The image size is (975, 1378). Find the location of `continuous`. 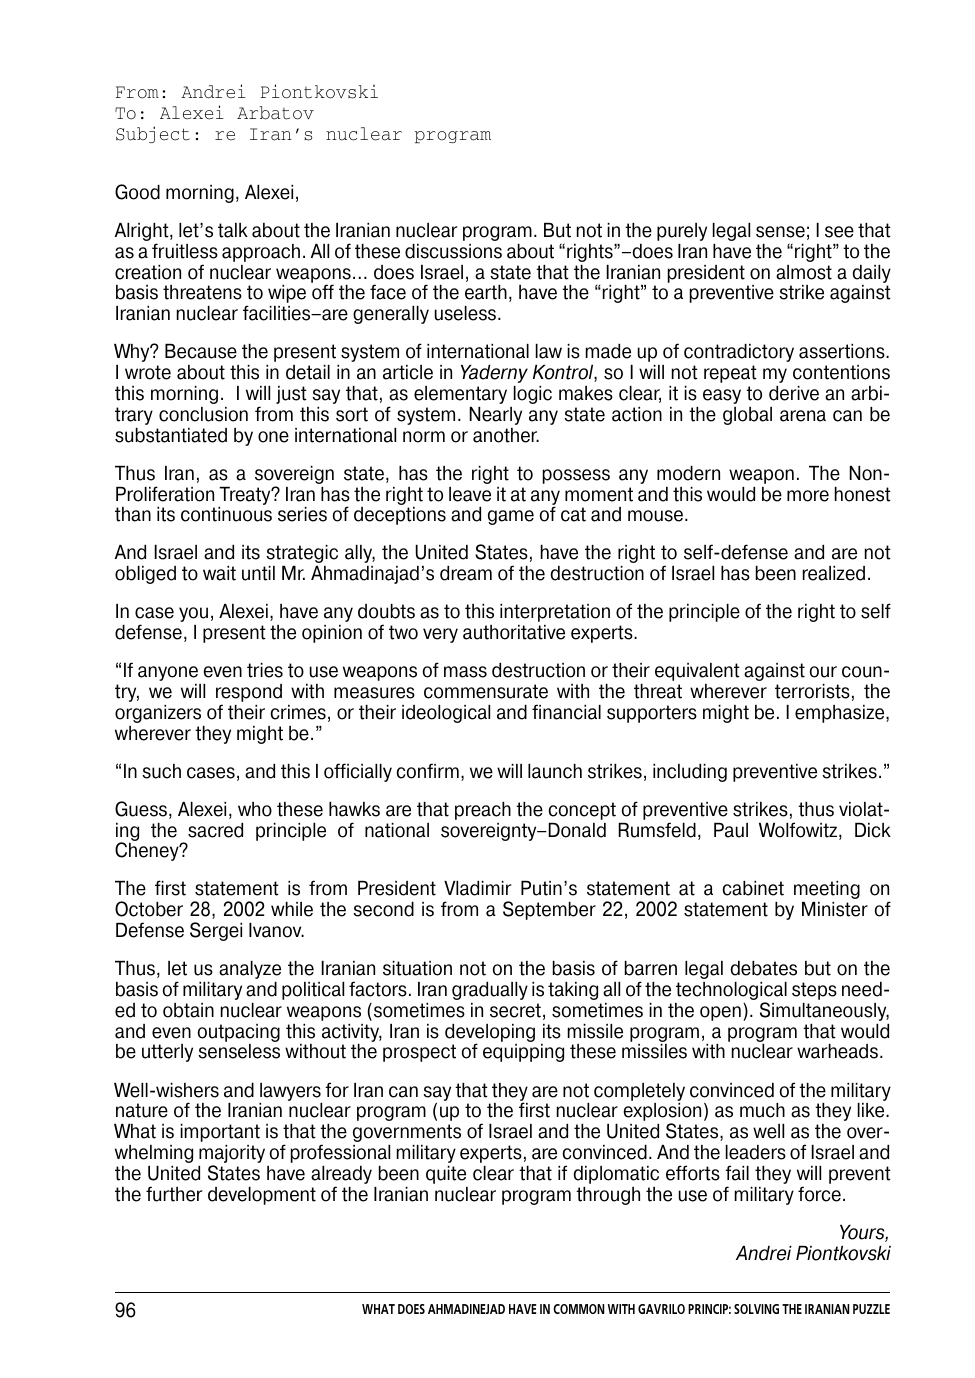

continuous is located at coordinates (226, 514).
